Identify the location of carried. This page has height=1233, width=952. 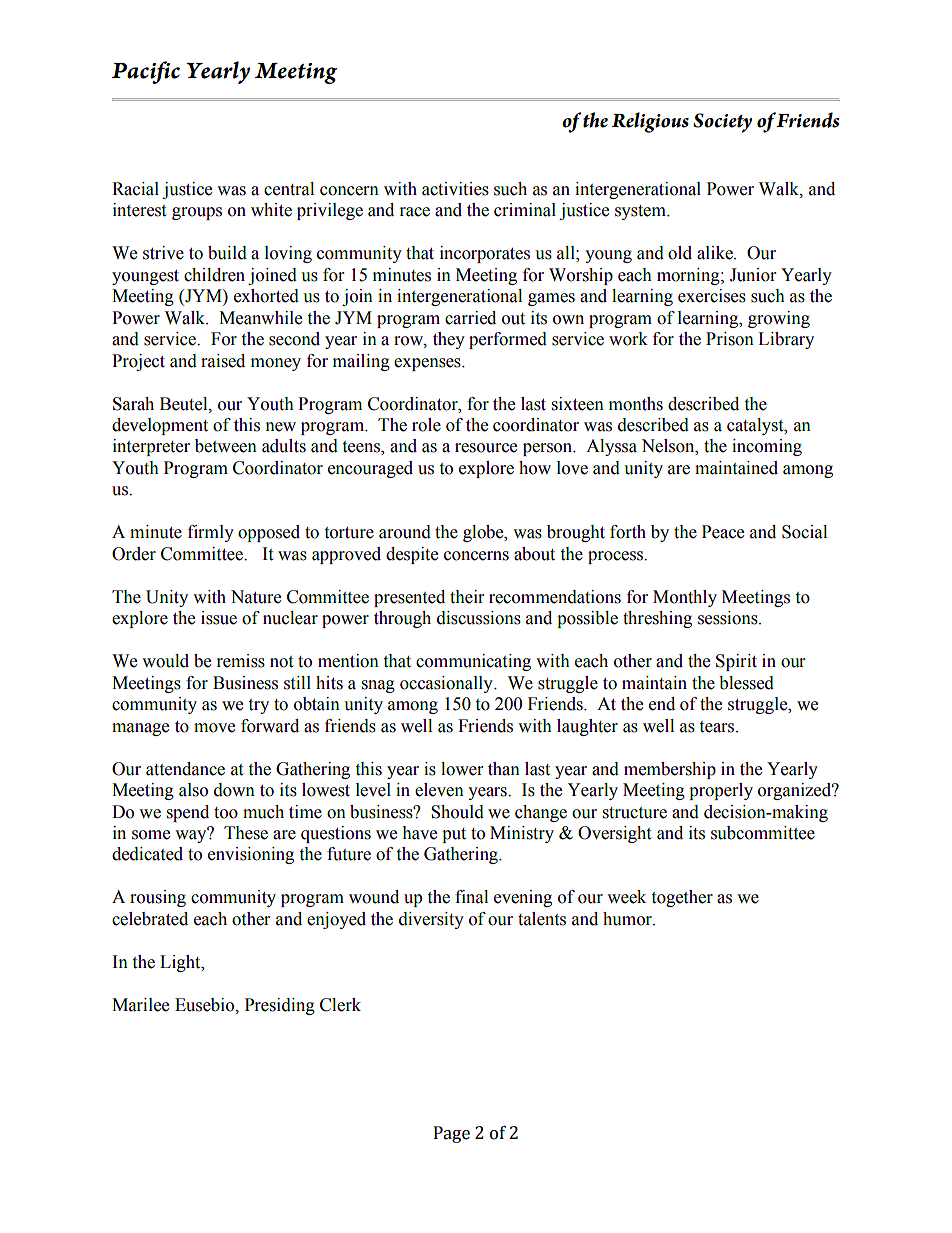
(470, 318).
